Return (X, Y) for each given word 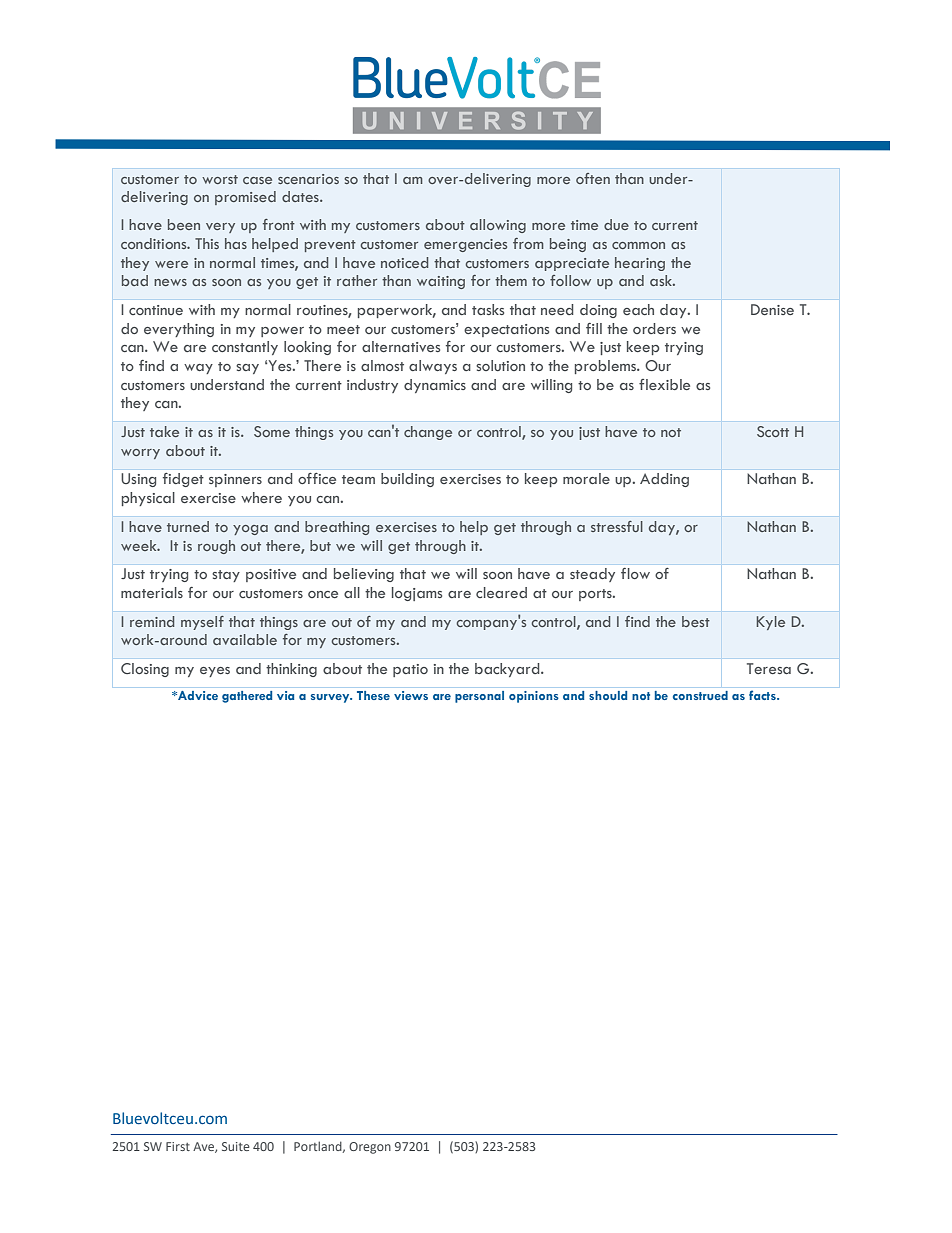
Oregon (370, 1148)
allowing (498, 226)
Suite (236, 1146)
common (638, 245)
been (184, 224)
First (178, 1146)
